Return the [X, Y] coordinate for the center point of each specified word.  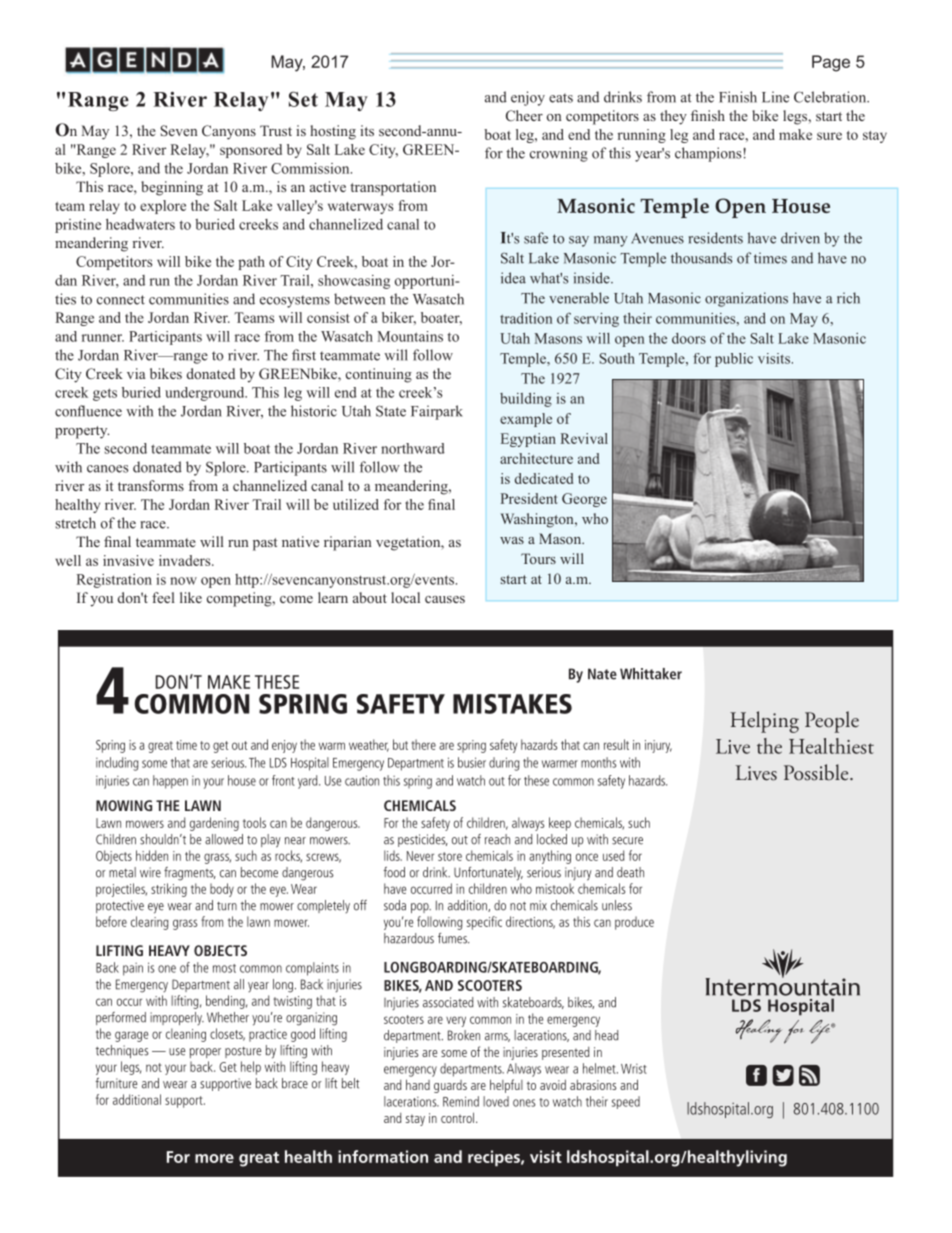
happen [170, 782]
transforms [151, 485]
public [734, 360]
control [457, 1117]
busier [472, 762]
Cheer [524, 115]
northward [413, 448]
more [214, 1158]
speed [626, 1102]
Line [775, 97]
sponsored [251, 151]
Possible [817, 772]
